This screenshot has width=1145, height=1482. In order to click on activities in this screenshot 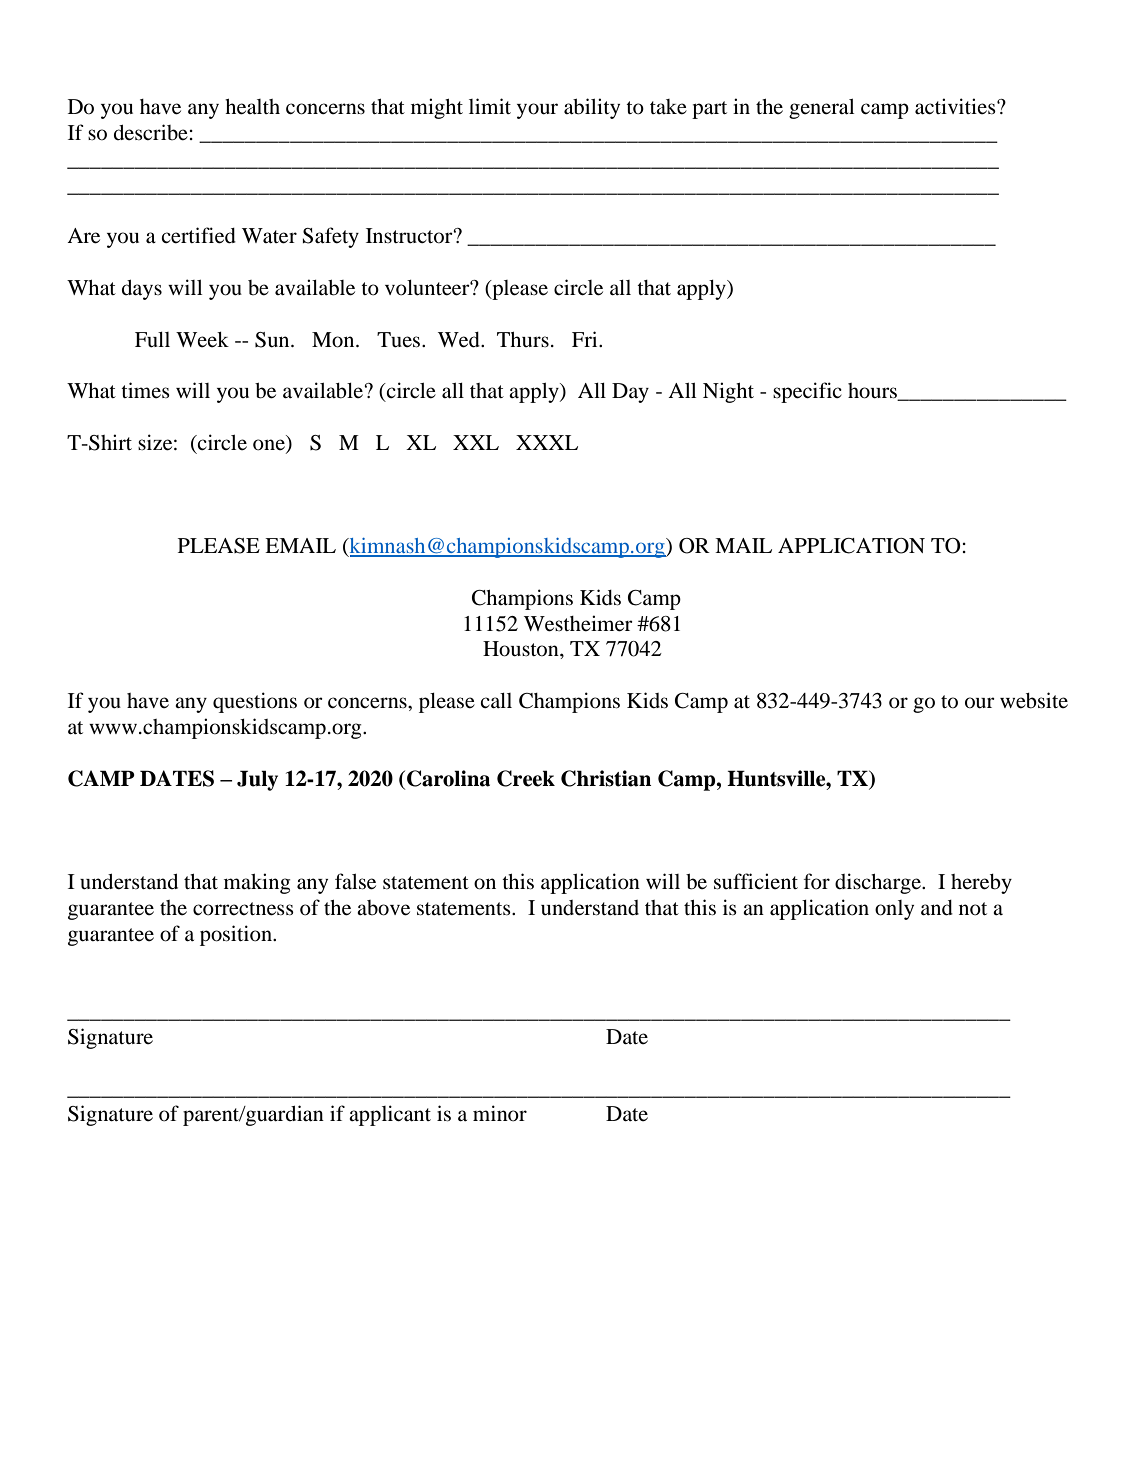, I will do `click(956, 106)`.
